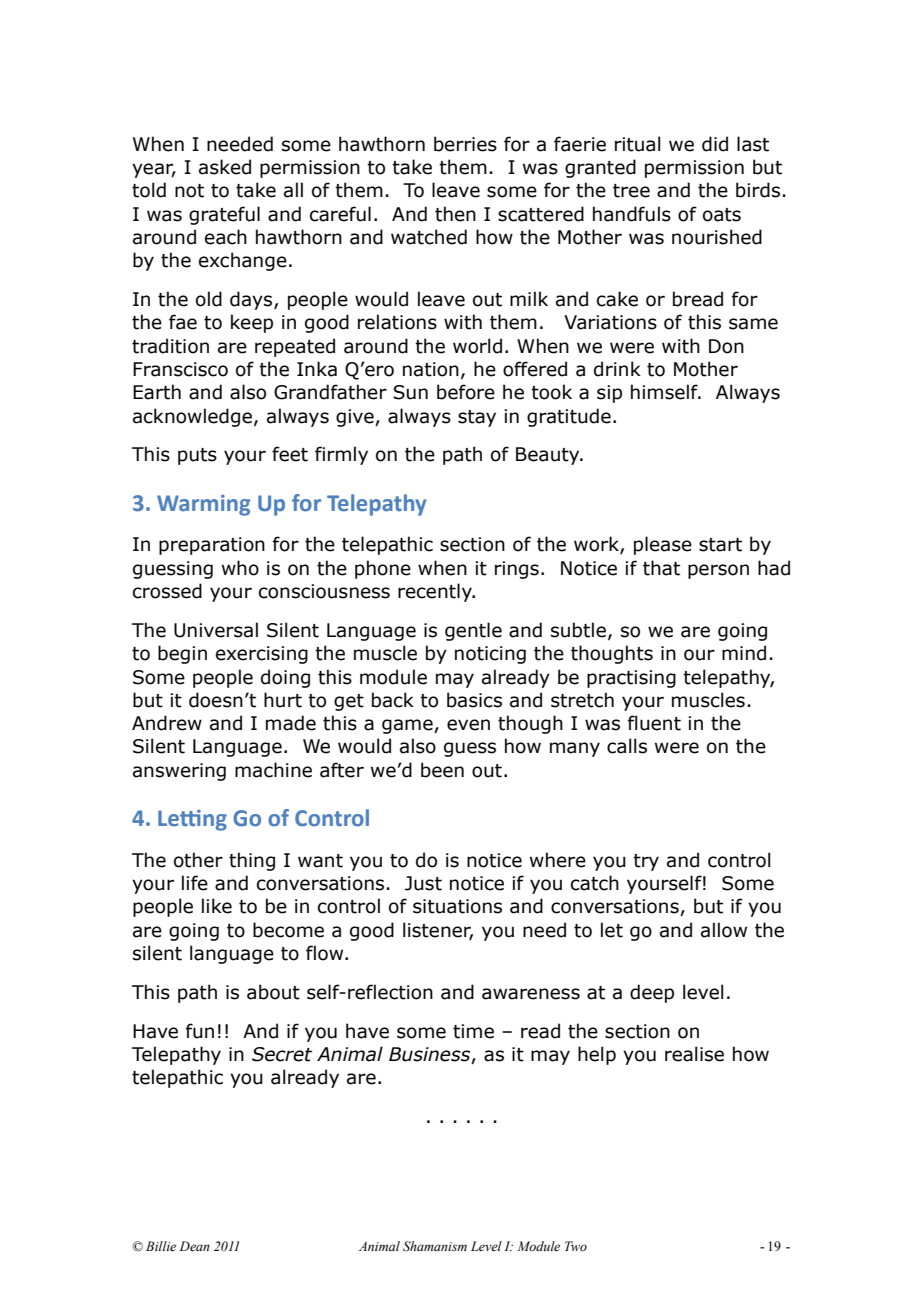 The height and width of the screenshot is (1308, 924). What do you see at coordinates (283, 700) in the screenshot?
I see `hurt` at bounding box center [283, 700].
